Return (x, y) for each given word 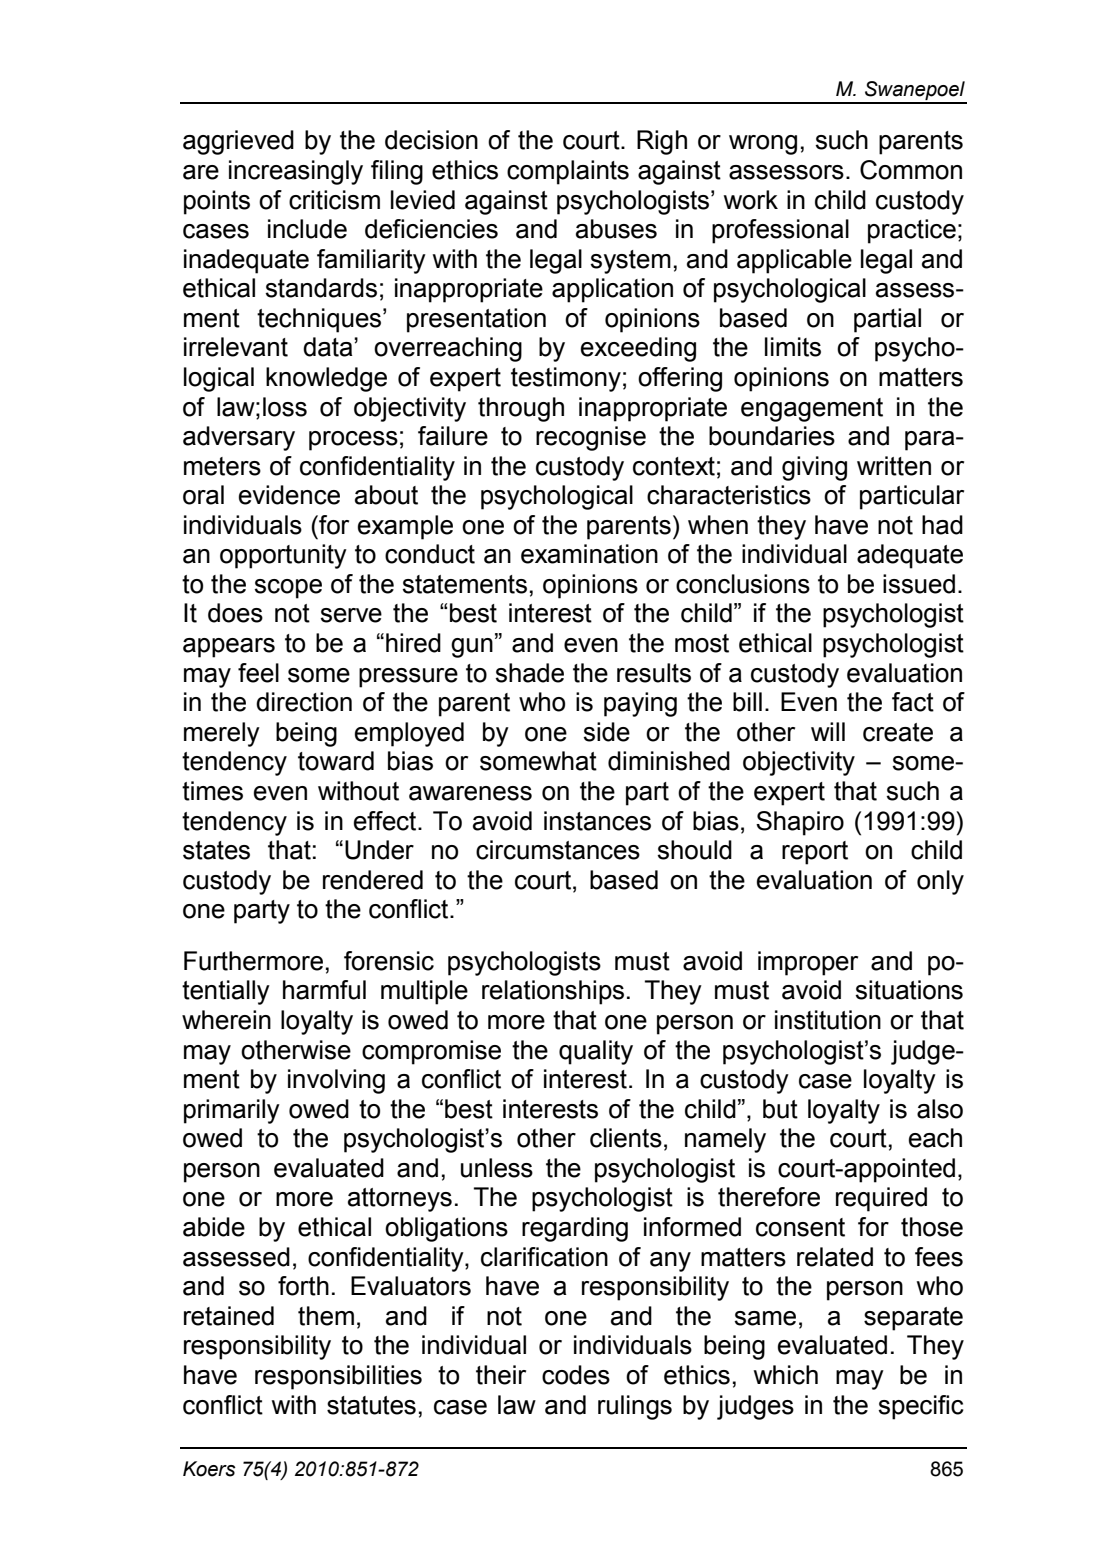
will (828, 731)
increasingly (296, 172)
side (606, 732)
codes (576, 1375)
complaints (568, 172)
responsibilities (338, 1377)
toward (336, 761)
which (786, 1375)
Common (911, 170)
